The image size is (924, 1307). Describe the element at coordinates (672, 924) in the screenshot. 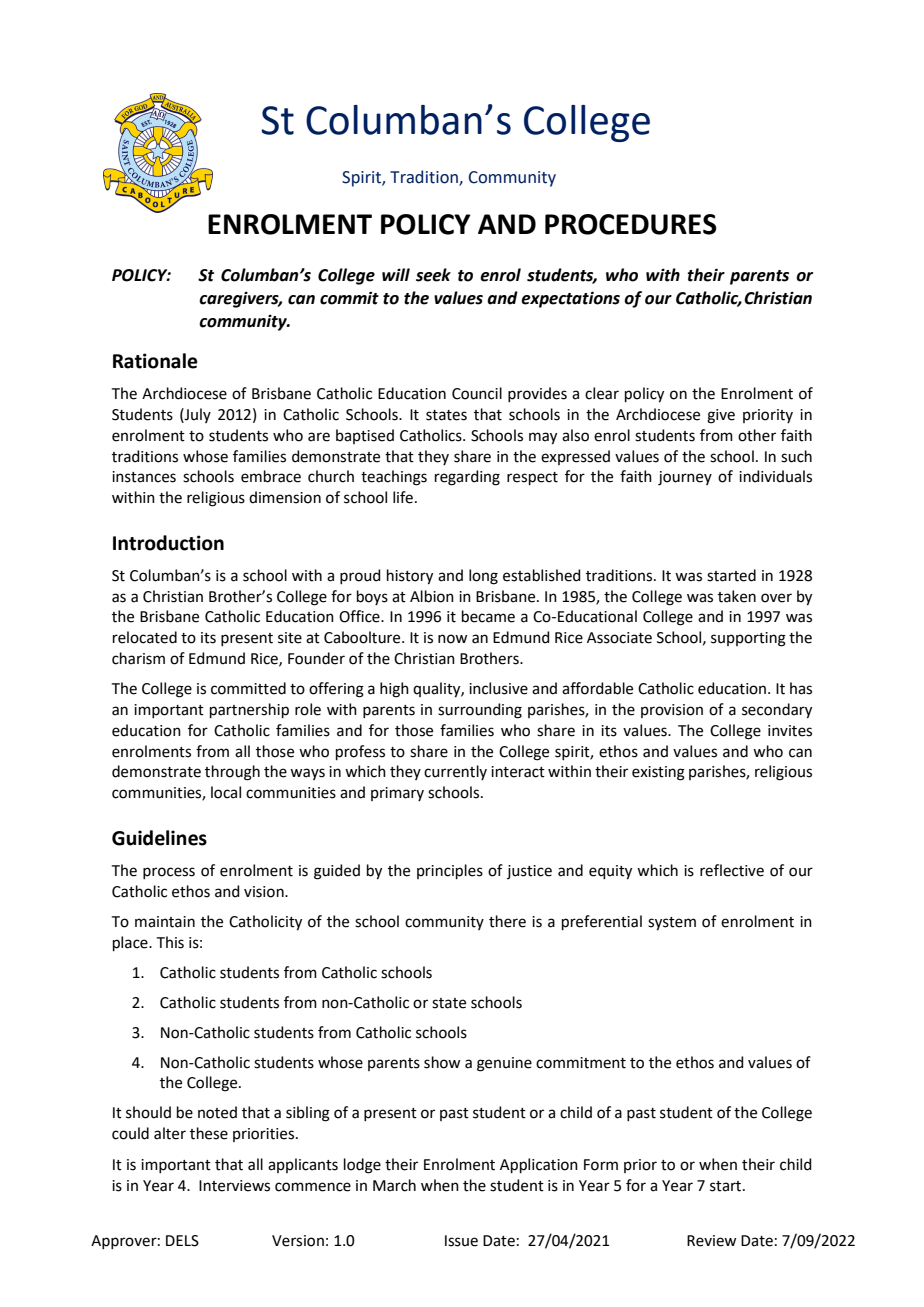

I see `system` at that location.
